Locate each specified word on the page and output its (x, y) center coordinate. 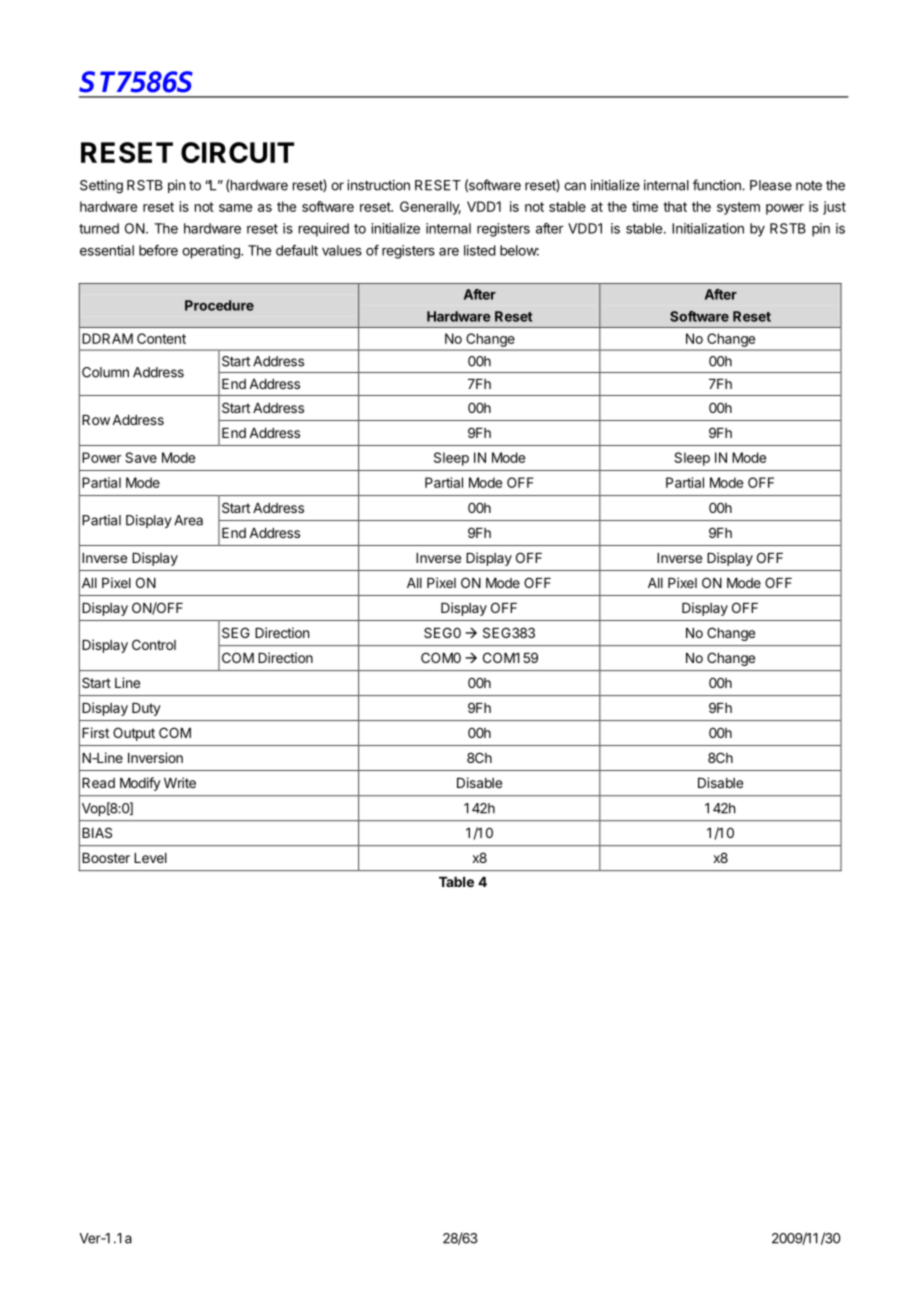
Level (150, 858)
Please (771, 185)
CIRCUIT (237, 152)
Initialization (708, 228)
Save (141, 457)
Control (154, 644)
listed (480, 250)
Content (161, 338)
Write (180, 782)
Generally (430, 208)
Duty (146, 709)
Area (188, 520)
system (738, 208)
